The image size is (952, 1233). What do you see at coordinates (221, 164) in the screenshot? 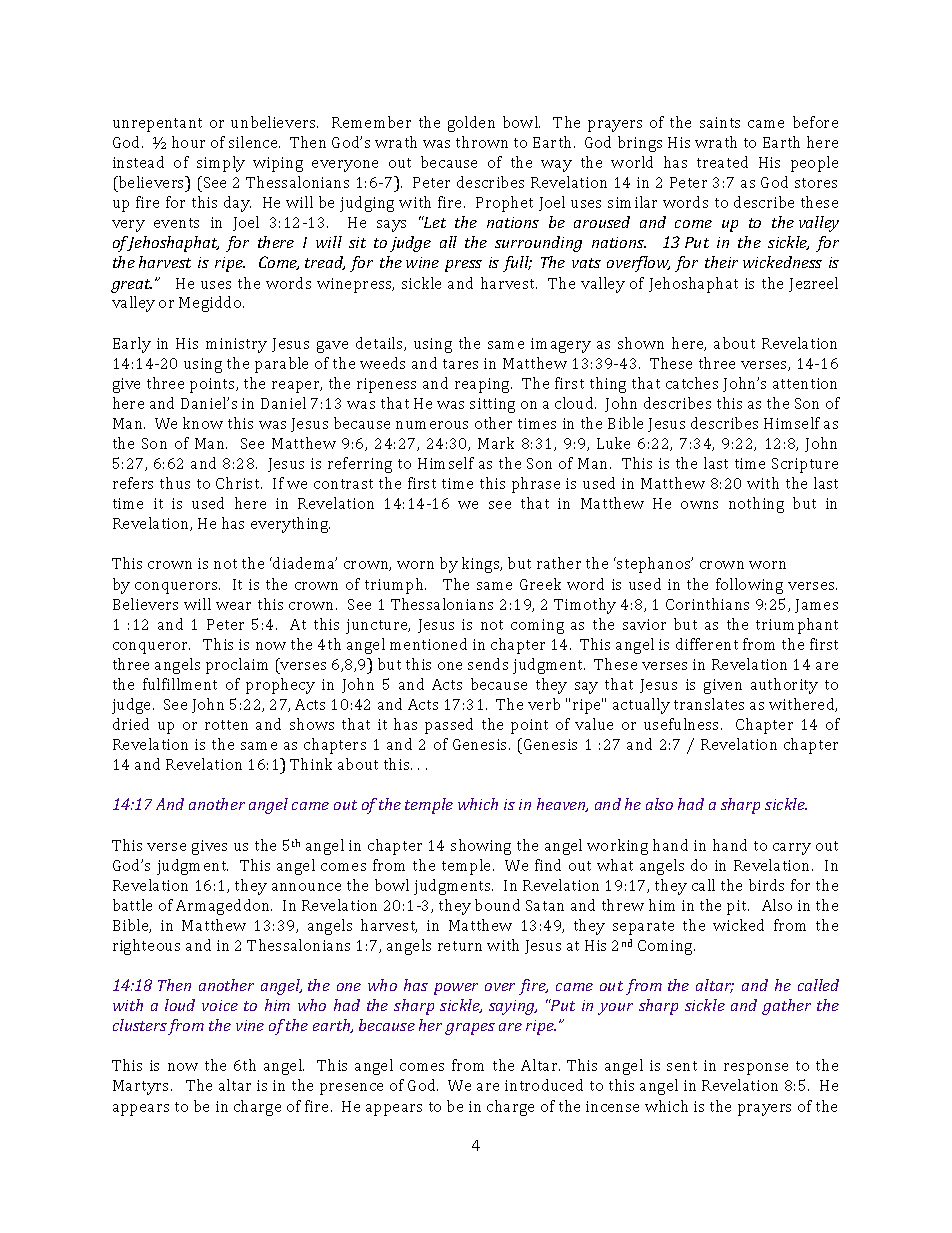
I see `simply` at bounding box center [221, 164].
